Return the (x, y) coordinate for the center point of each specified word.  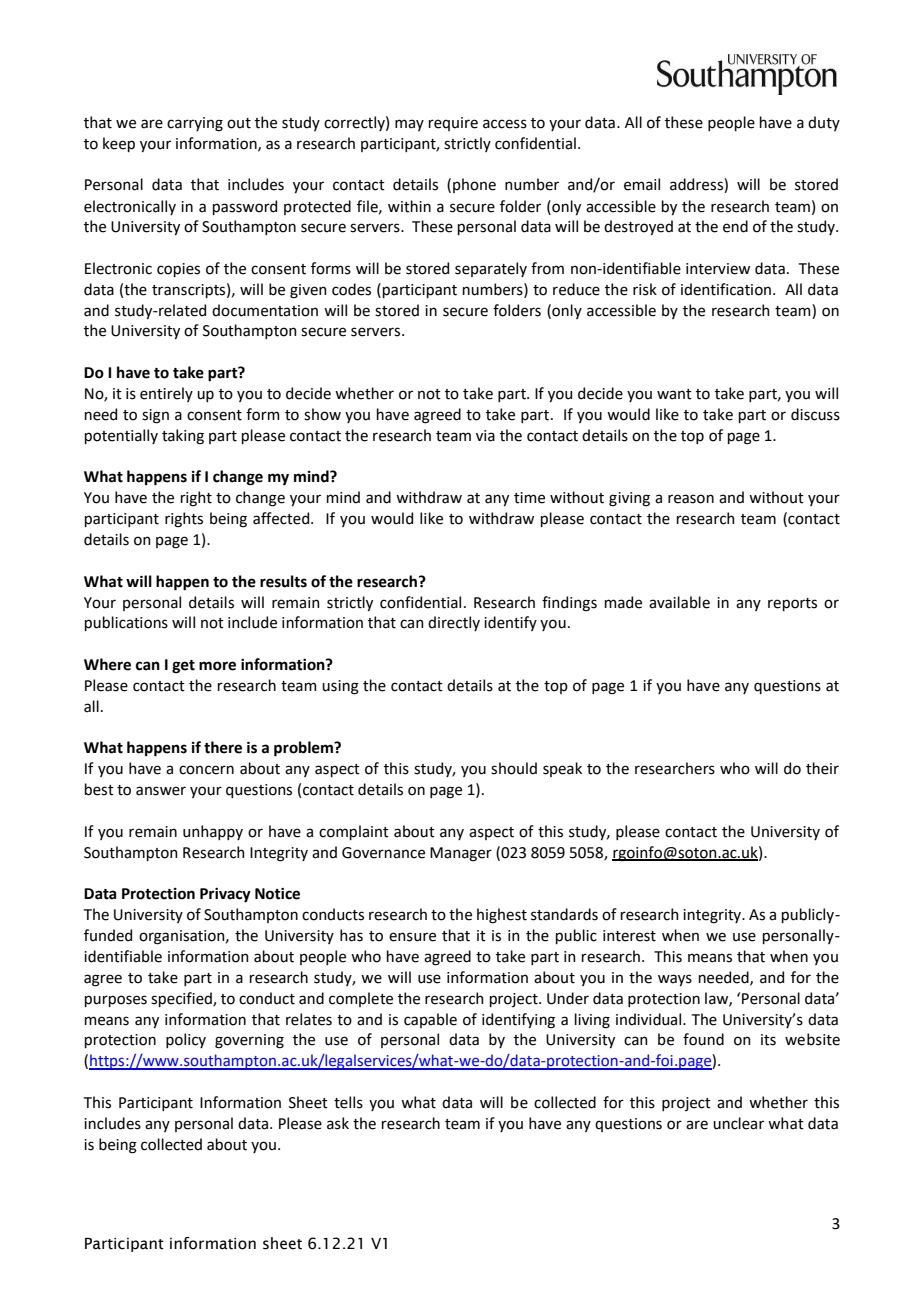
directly (454, 623)
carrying (195, 124)
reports (792, 604)
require (453, 124)
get (183, 667)
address (697, 185)
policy (186, 1040)
